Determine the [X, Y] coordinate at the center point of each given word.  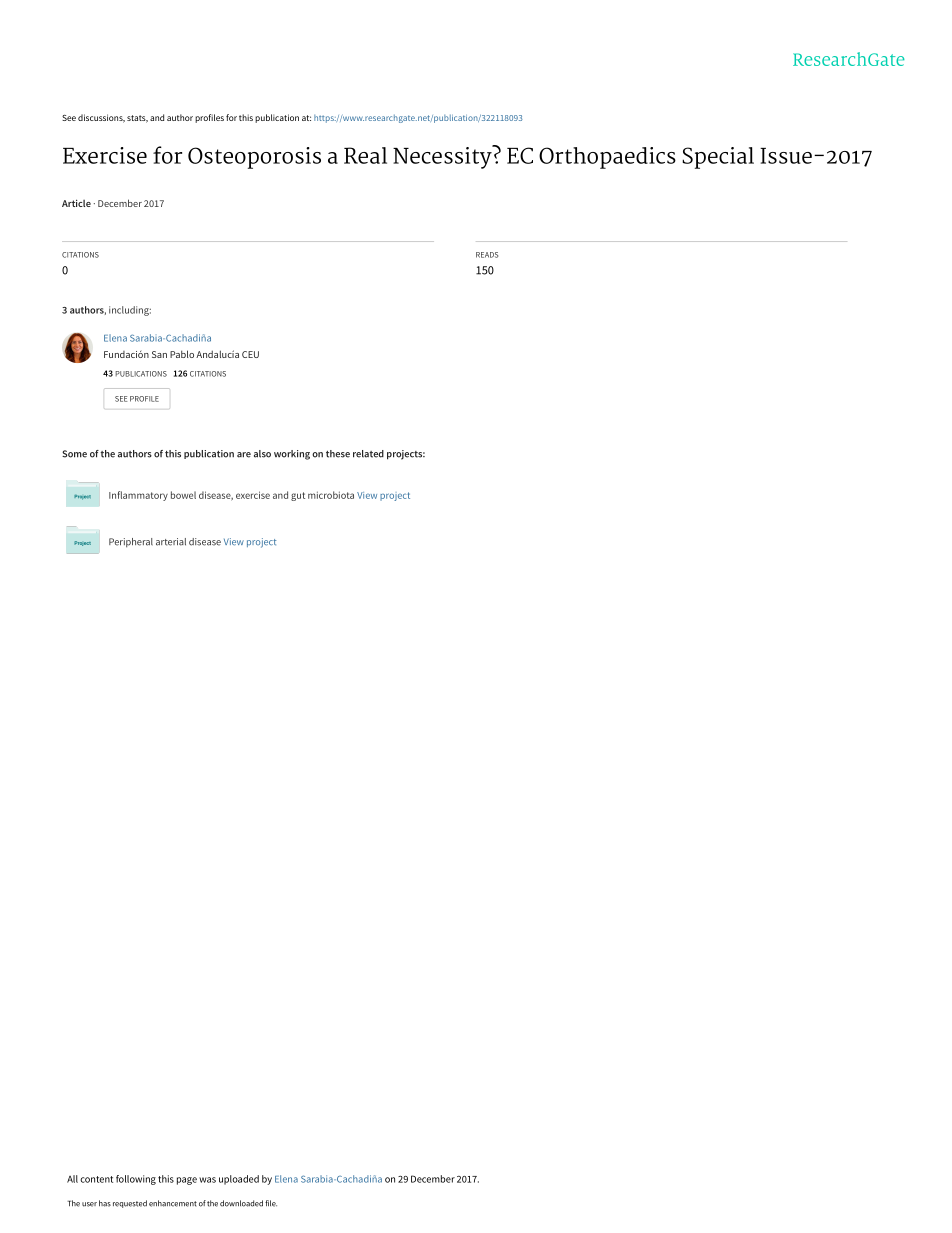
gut [298, 496]
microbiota [331, 495]
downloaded [241, 1203]
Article [76, 203]
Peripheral [131, 543]
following [136, 1180]
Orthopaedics [607, 158]
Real [365, 155]
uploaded [239, 1180]
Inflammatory [138, 496]
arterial [171, 542]
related [368, 454]
